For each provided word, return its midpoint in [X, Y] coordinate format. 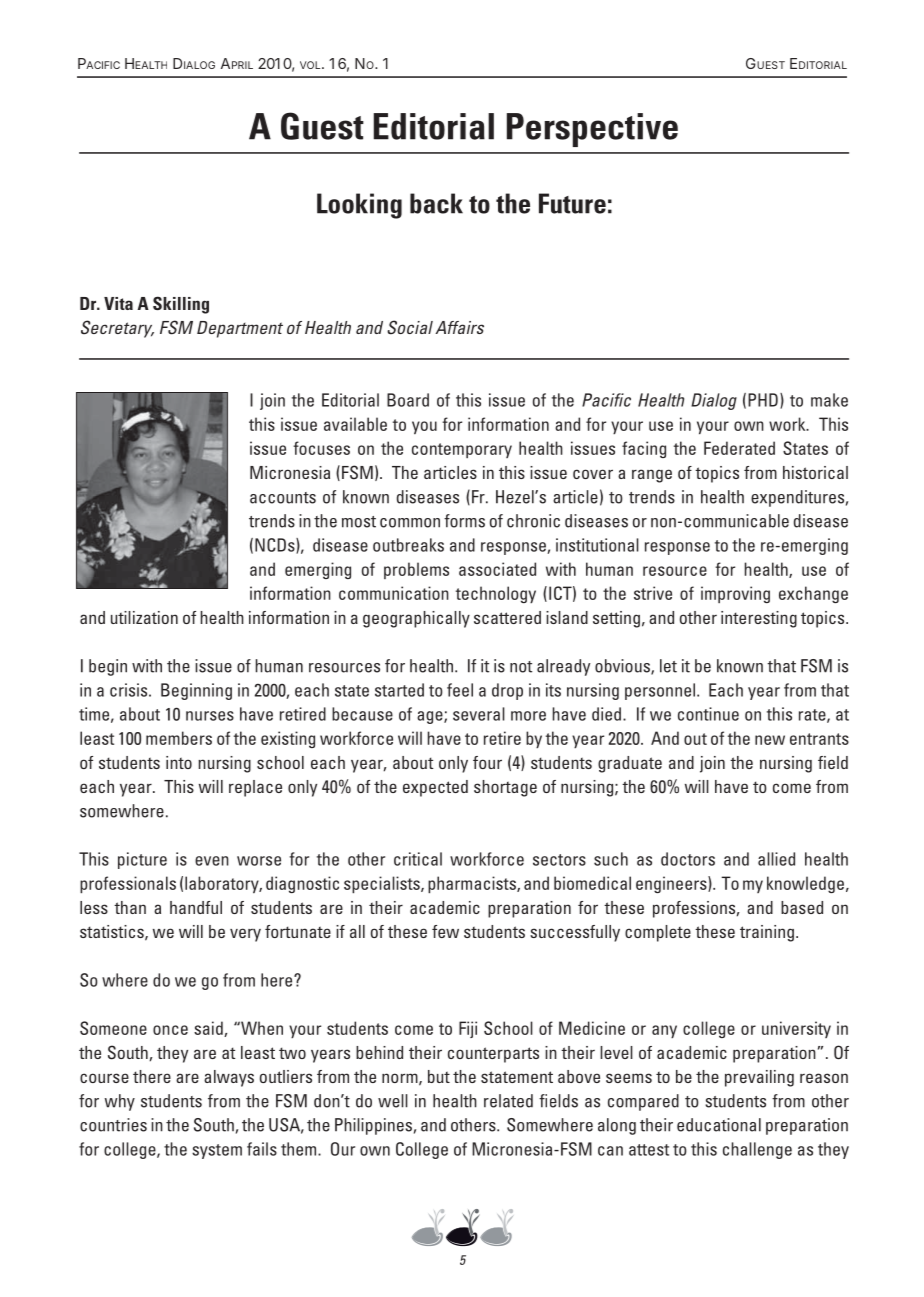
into [179, 762]
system [217, 1151]
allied [776, 859]
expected [435, 788]
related [508, 1101]
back [436, 203]
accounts [283, 498]
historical [815, 472]
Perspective [592, 130]
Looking [359, 206]
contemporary [462, 450]
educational [719, 1125]
